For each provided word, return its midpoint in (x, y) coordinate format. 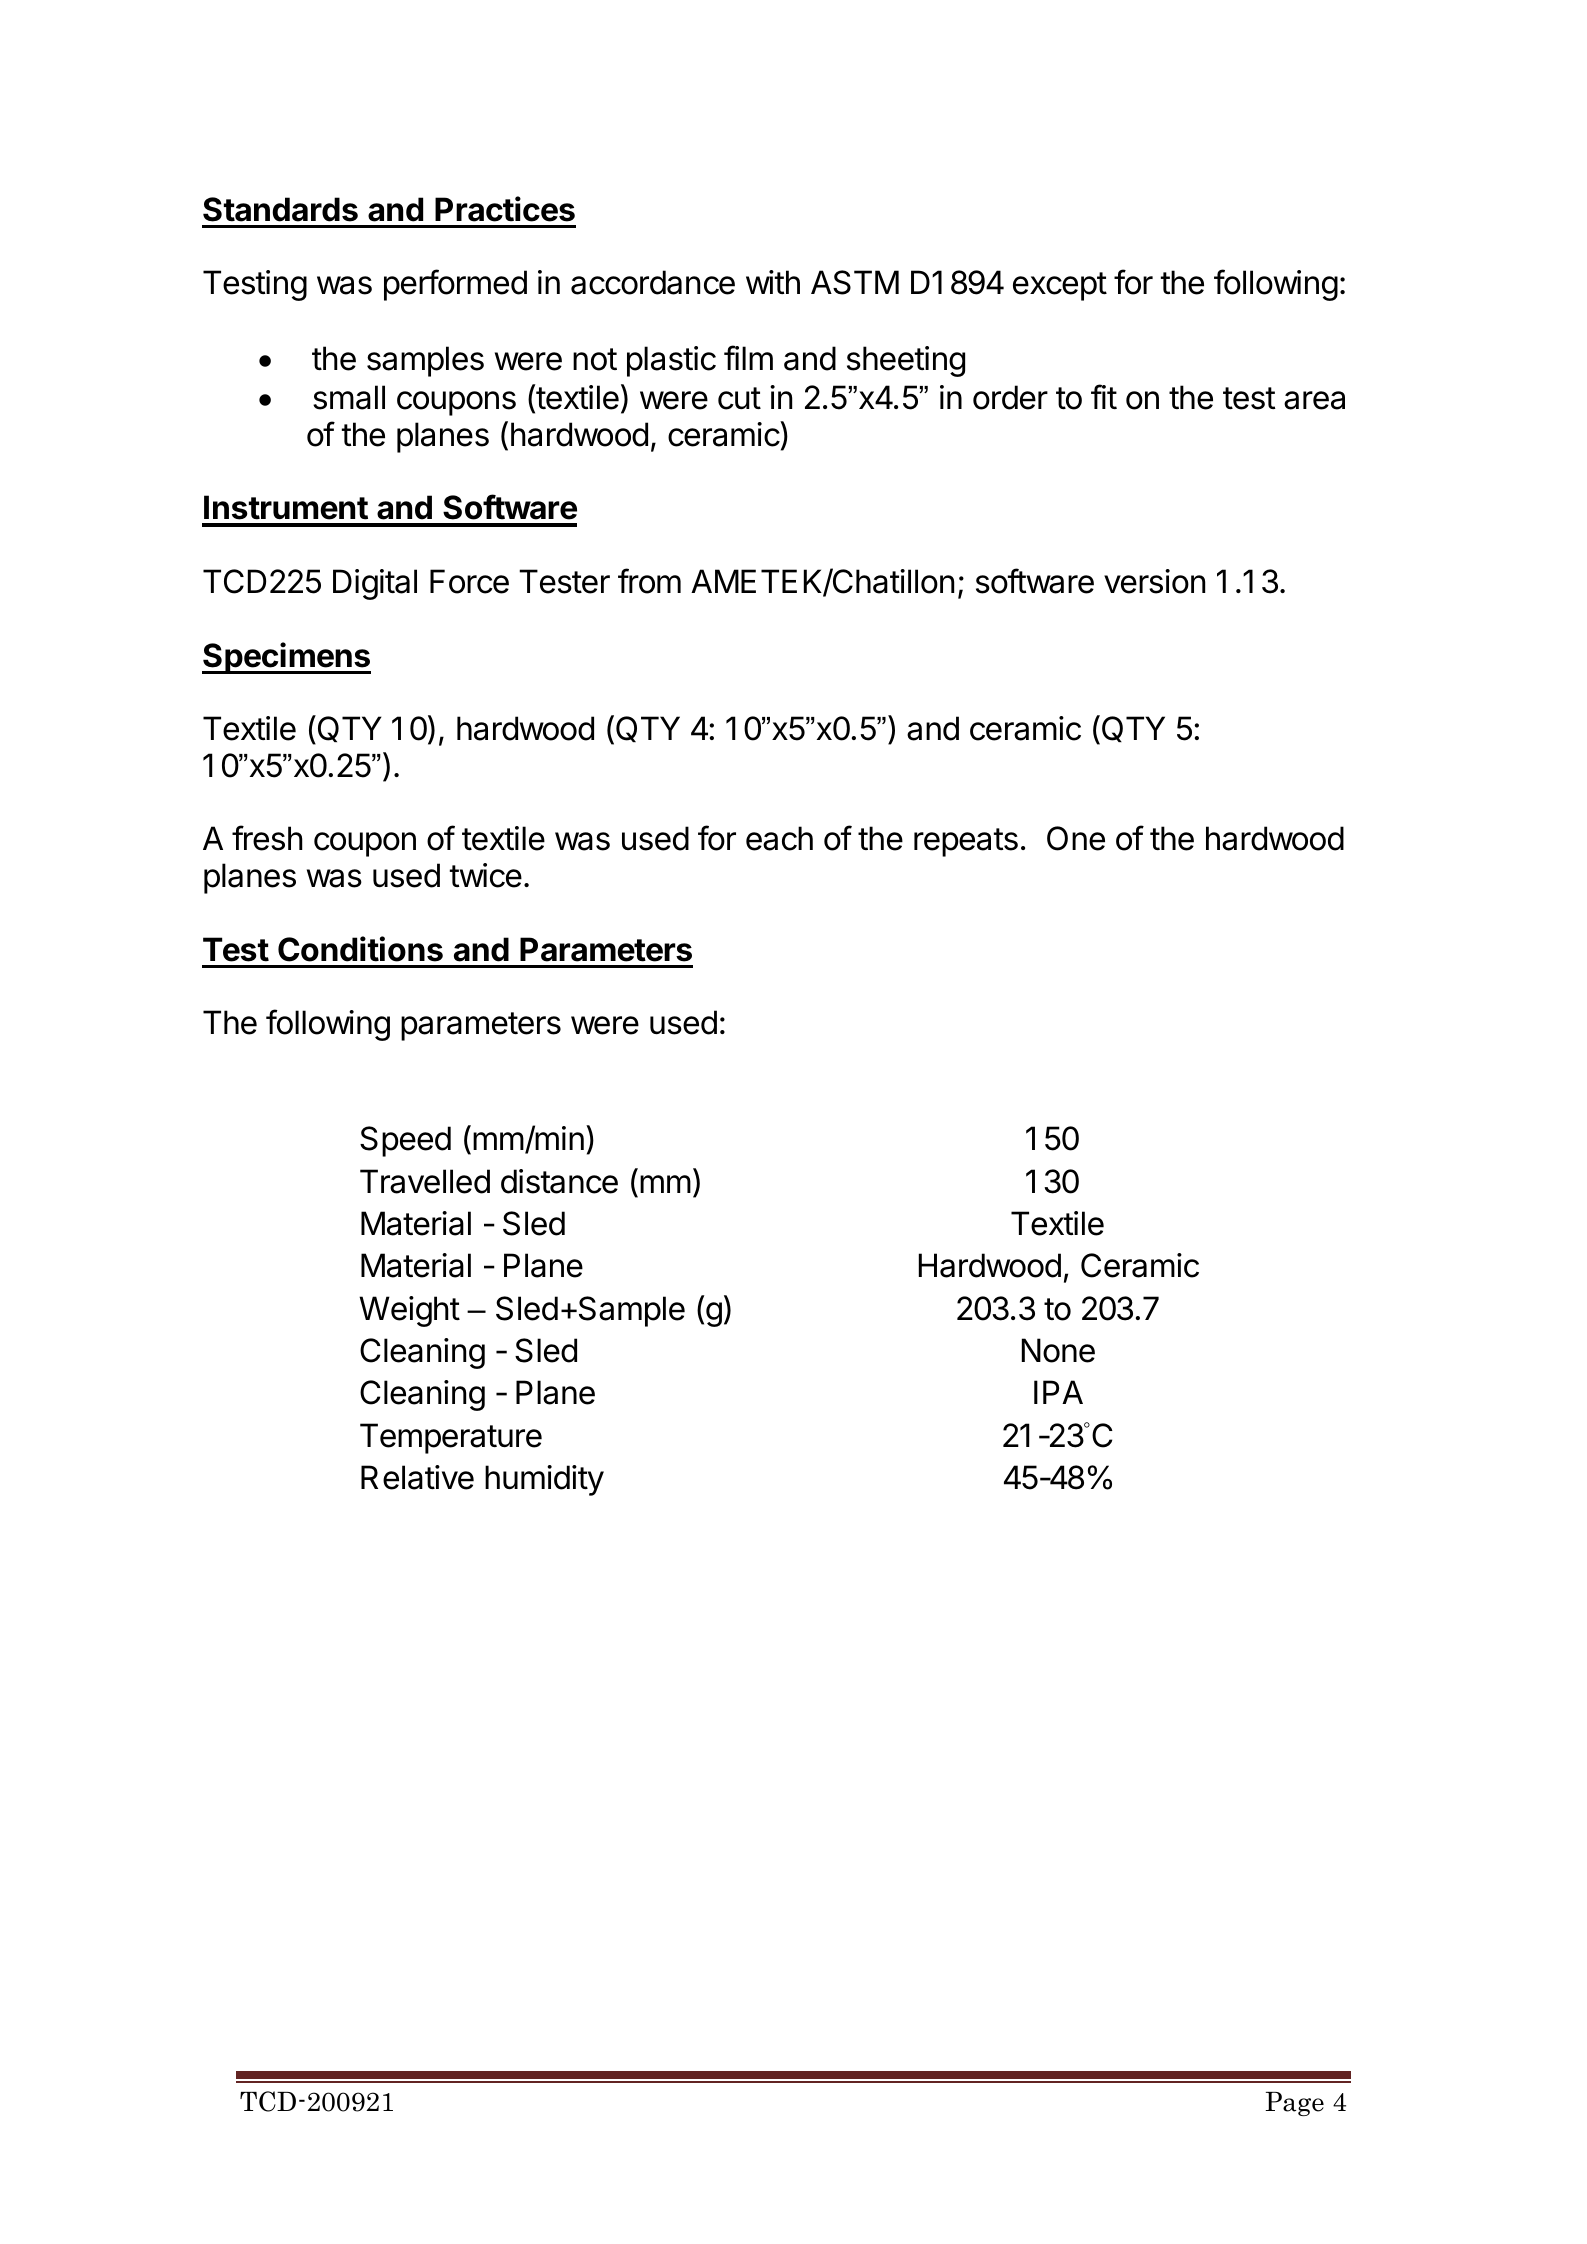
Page (1294, 2104)
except (1060, 286)
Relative (417, 1477)
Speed (405, 1141)
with (773, 282)
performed (455, 285)
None (1058, 1350)
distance (559, 1181)
